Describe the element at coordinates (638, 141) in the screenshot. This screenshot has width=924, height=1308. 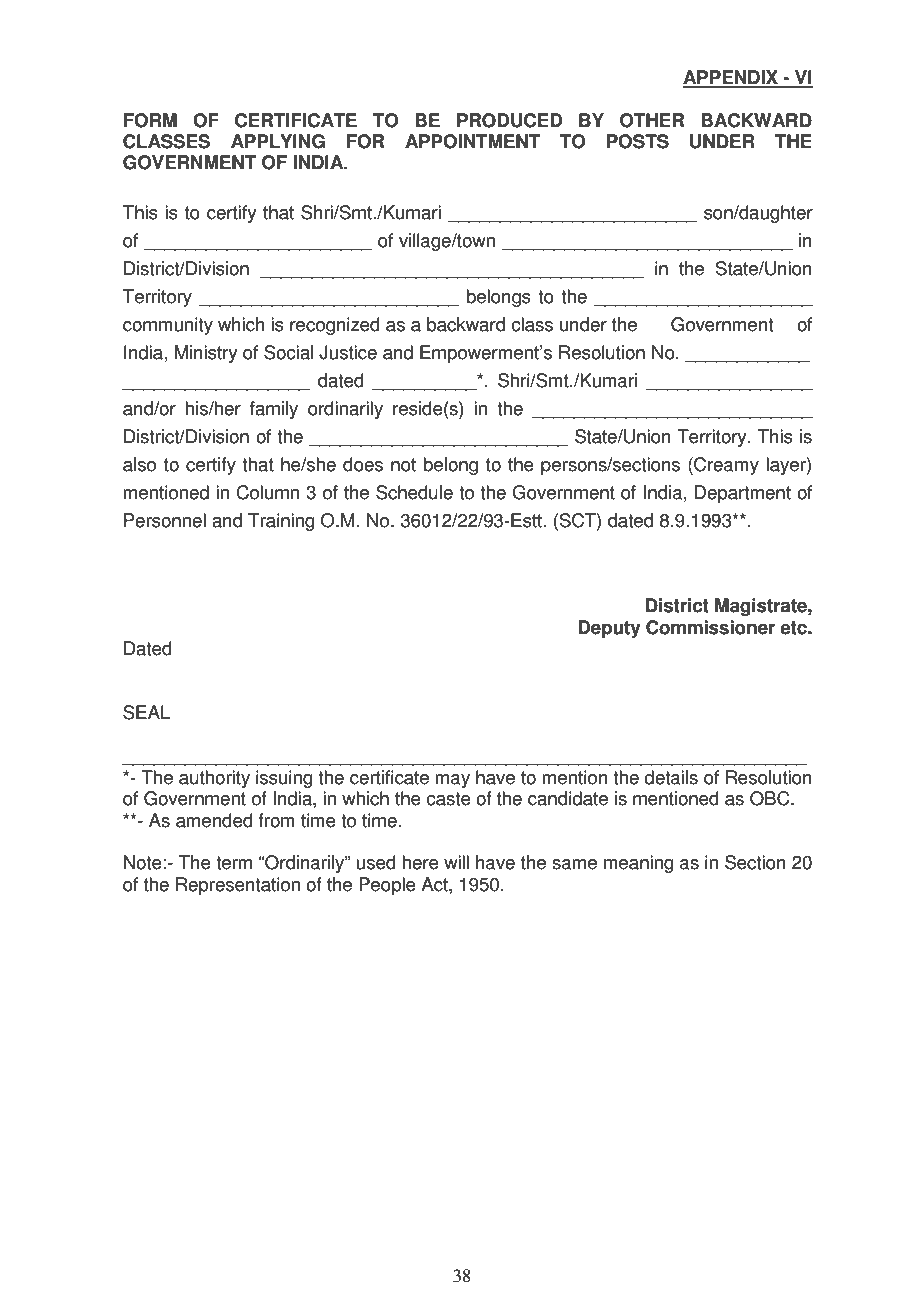
I see `POSTS` at that location.
